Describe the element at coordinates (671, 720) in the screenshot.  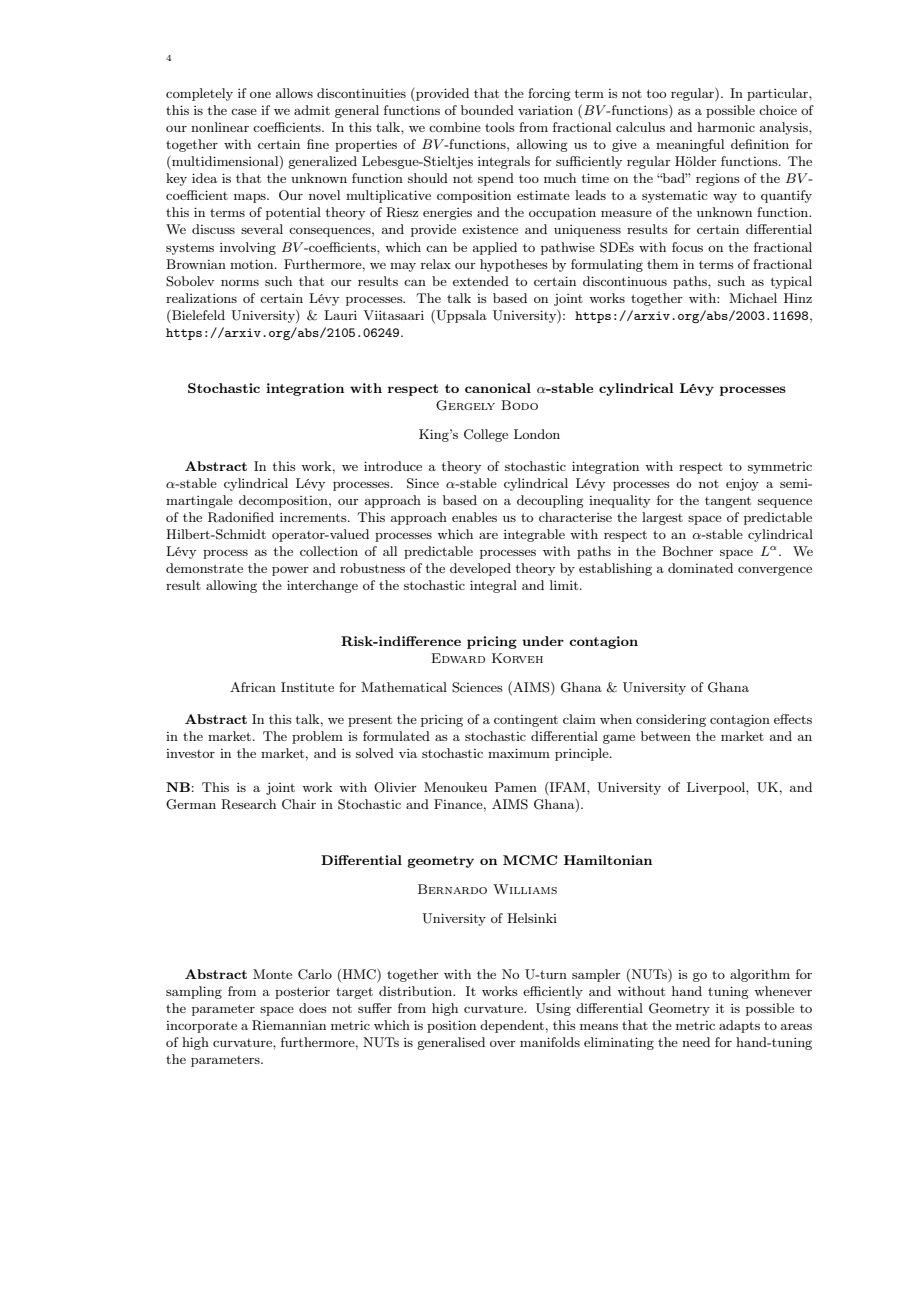
I see `considering` at that location.
